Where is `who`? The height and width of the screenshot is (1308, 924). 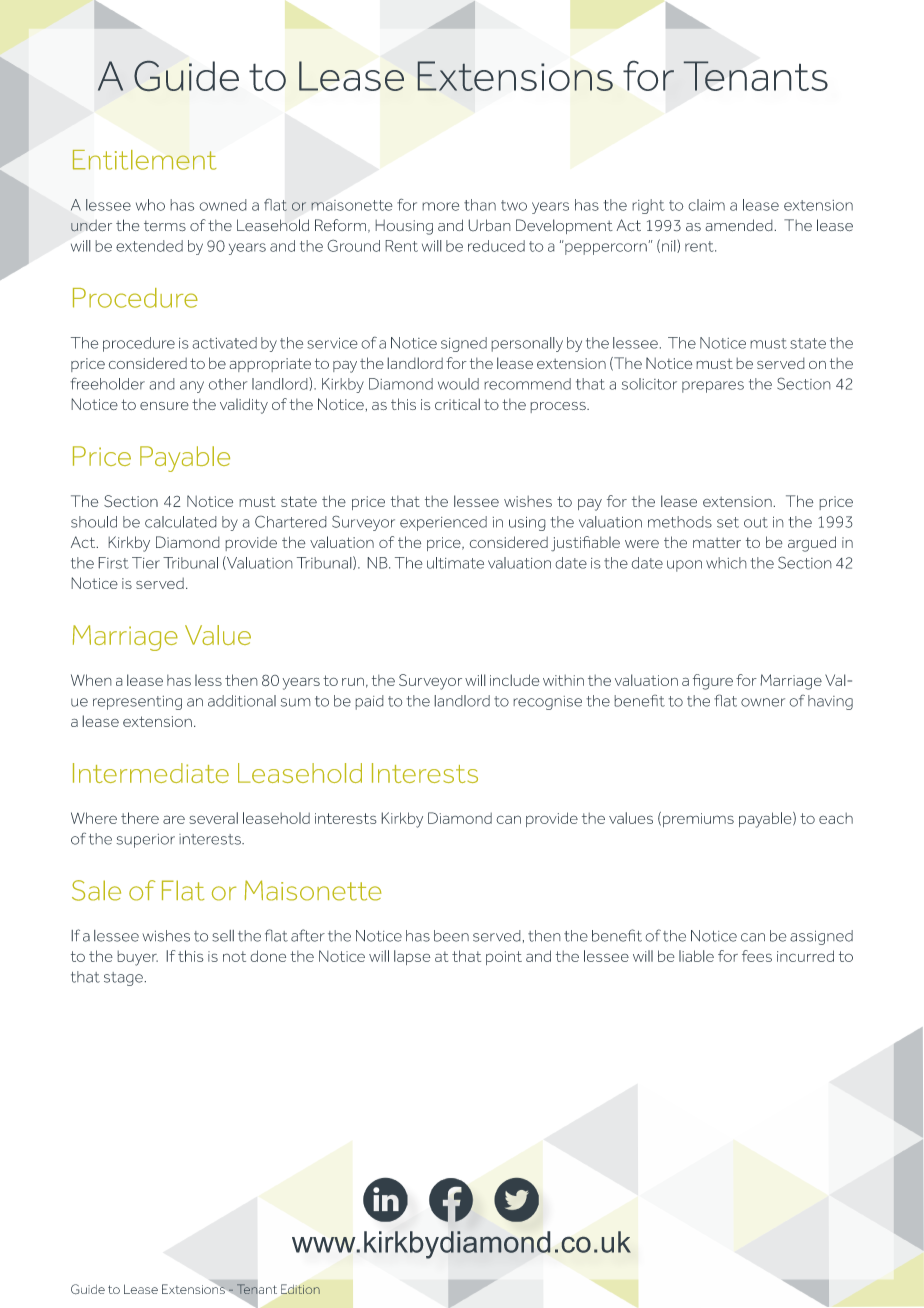 who is located at coordinates (150, 205).
